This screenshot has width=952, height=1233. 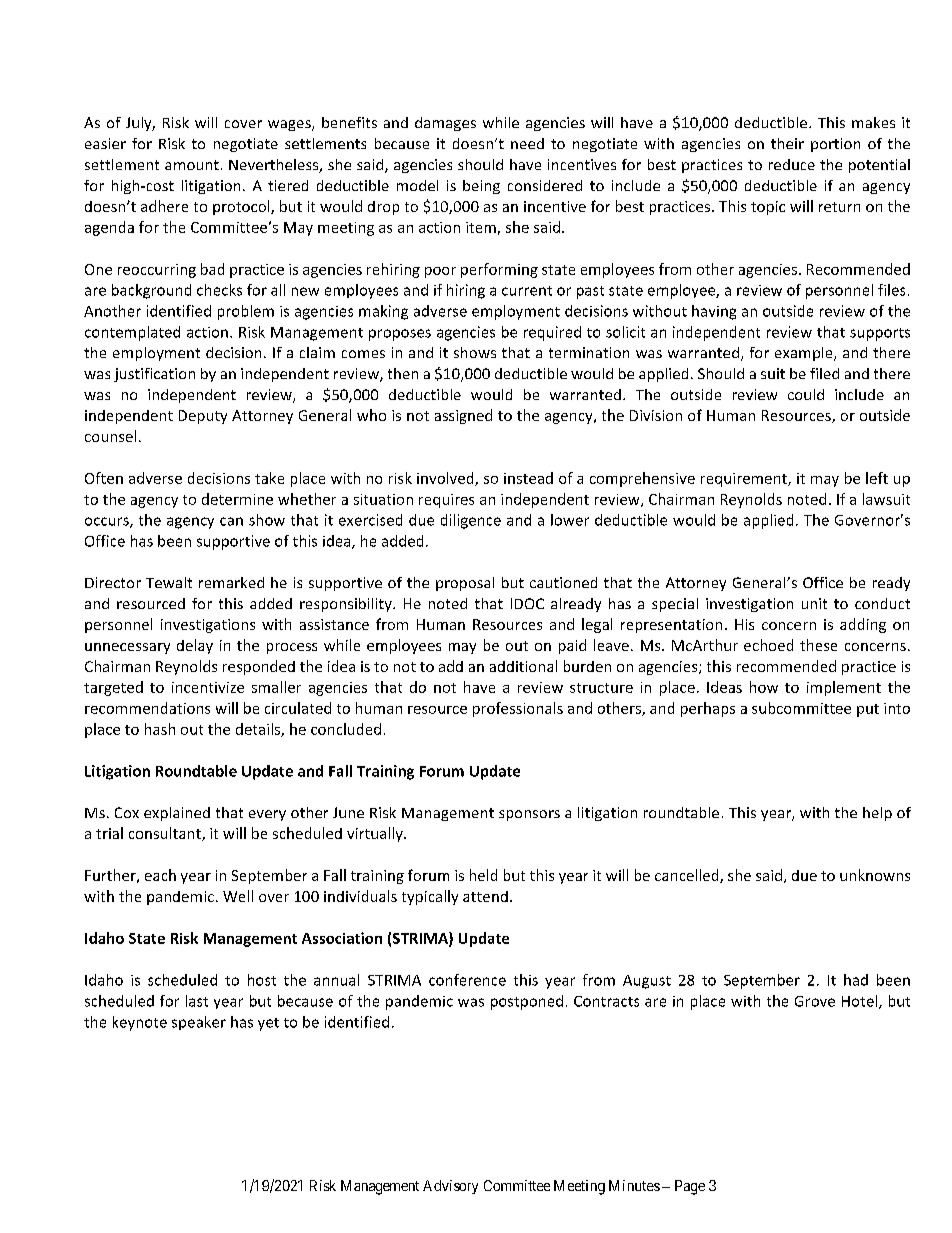 I want to click on assigned, so click(x=463, y=416).
